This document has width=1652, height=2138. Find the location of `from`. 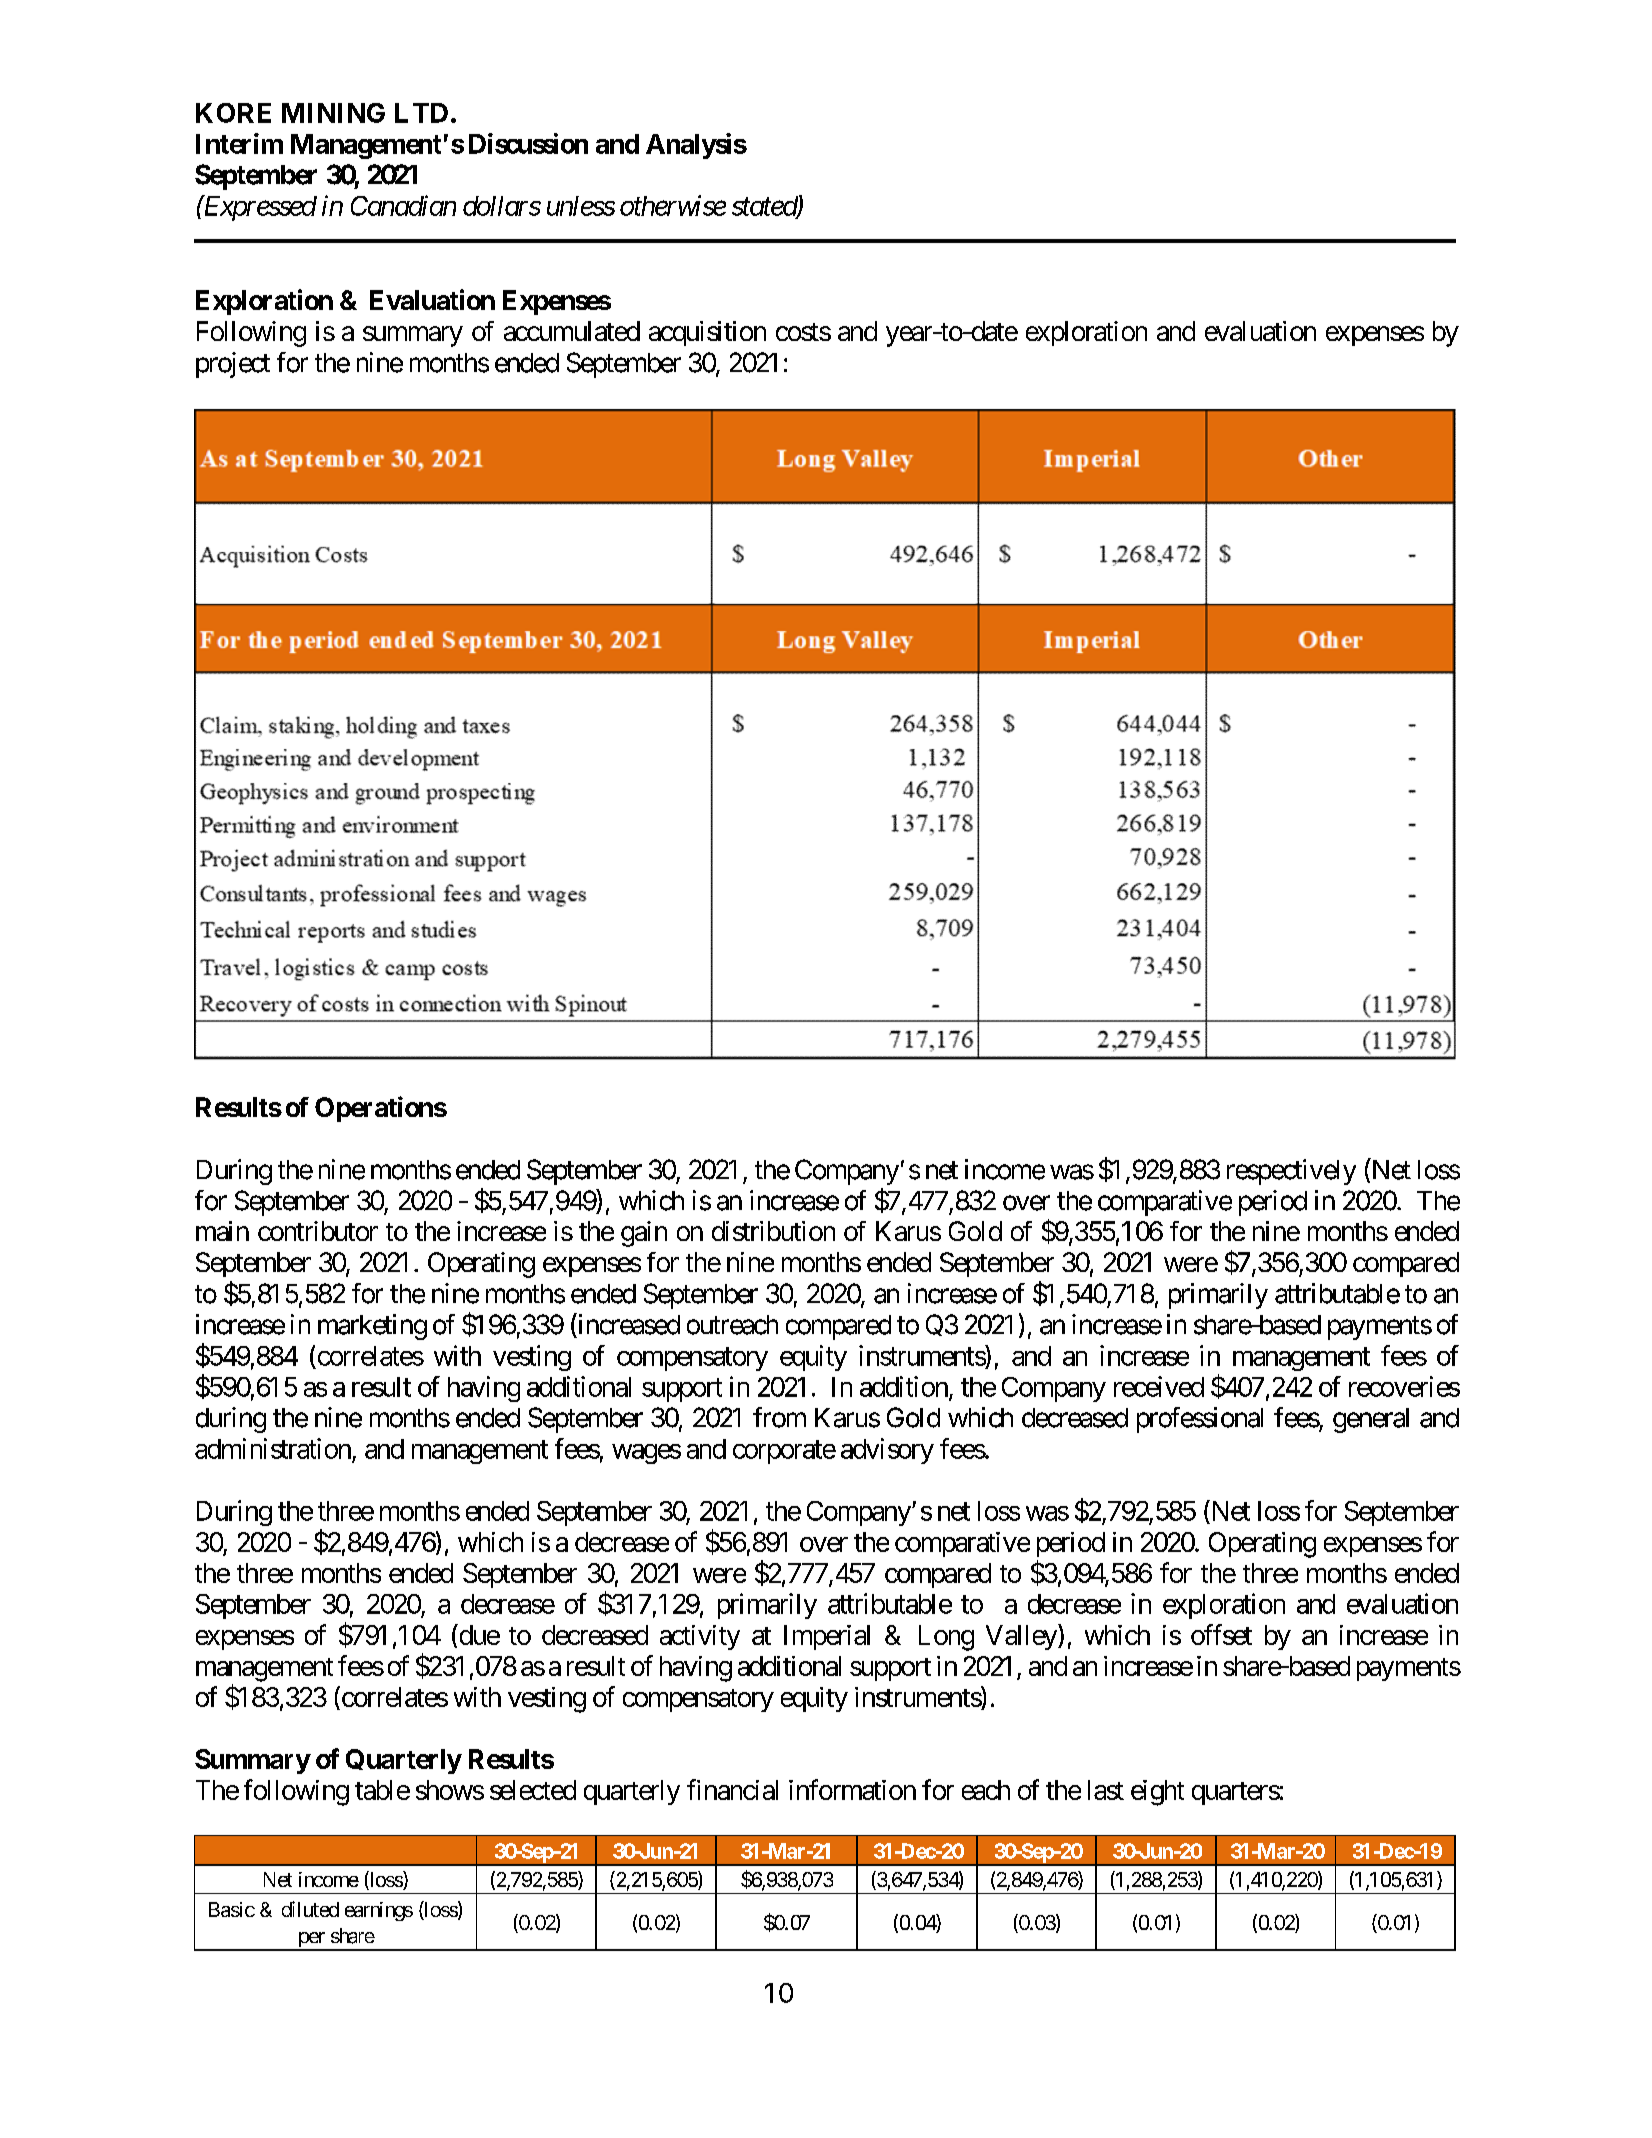

from is located at coordinates (779, 1417).
